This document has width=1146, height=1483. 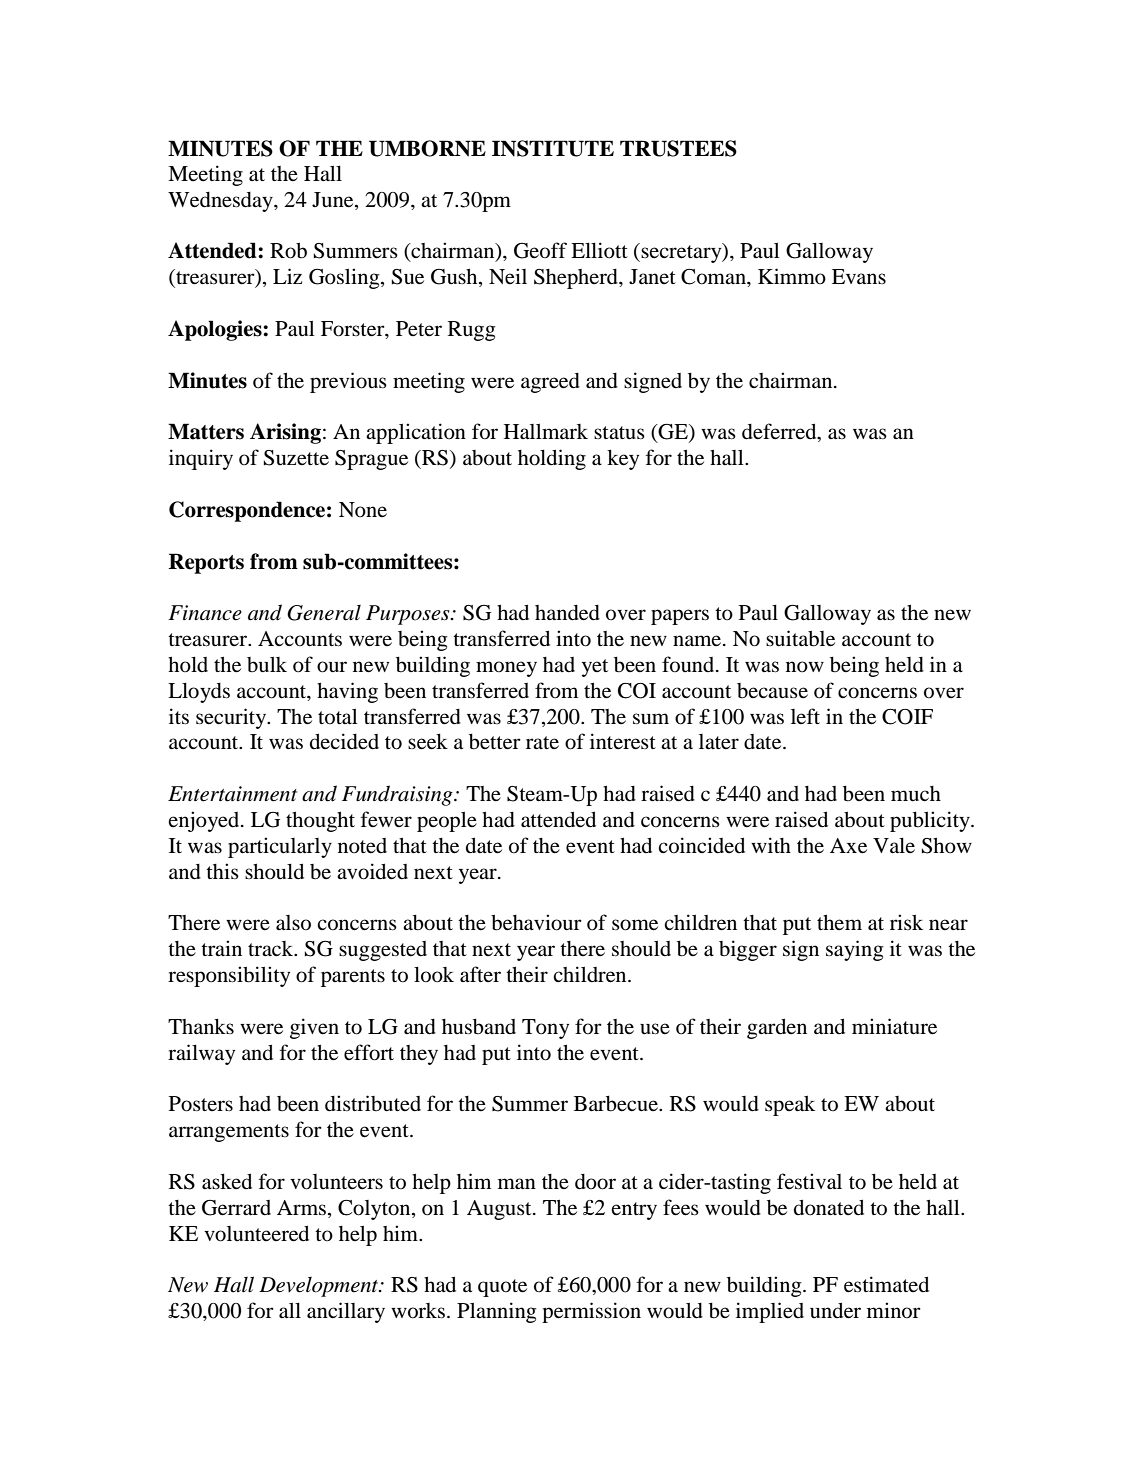 What do you see at coordinates (320, 1287) in the document?
I see `Development` at bounding box center [320, 1287].
